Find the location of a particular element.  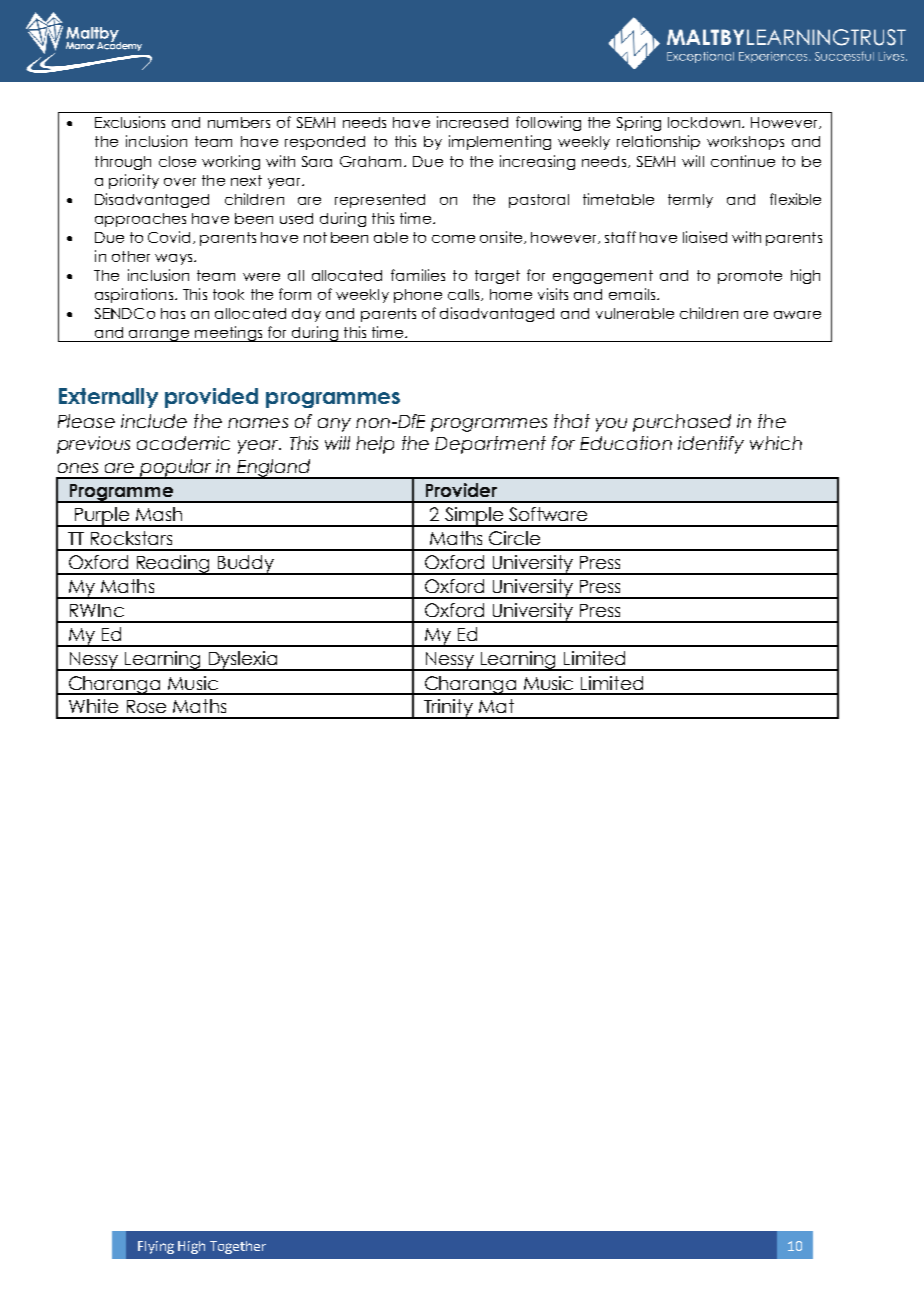

Flying is located at coordinates (156, 1247).
